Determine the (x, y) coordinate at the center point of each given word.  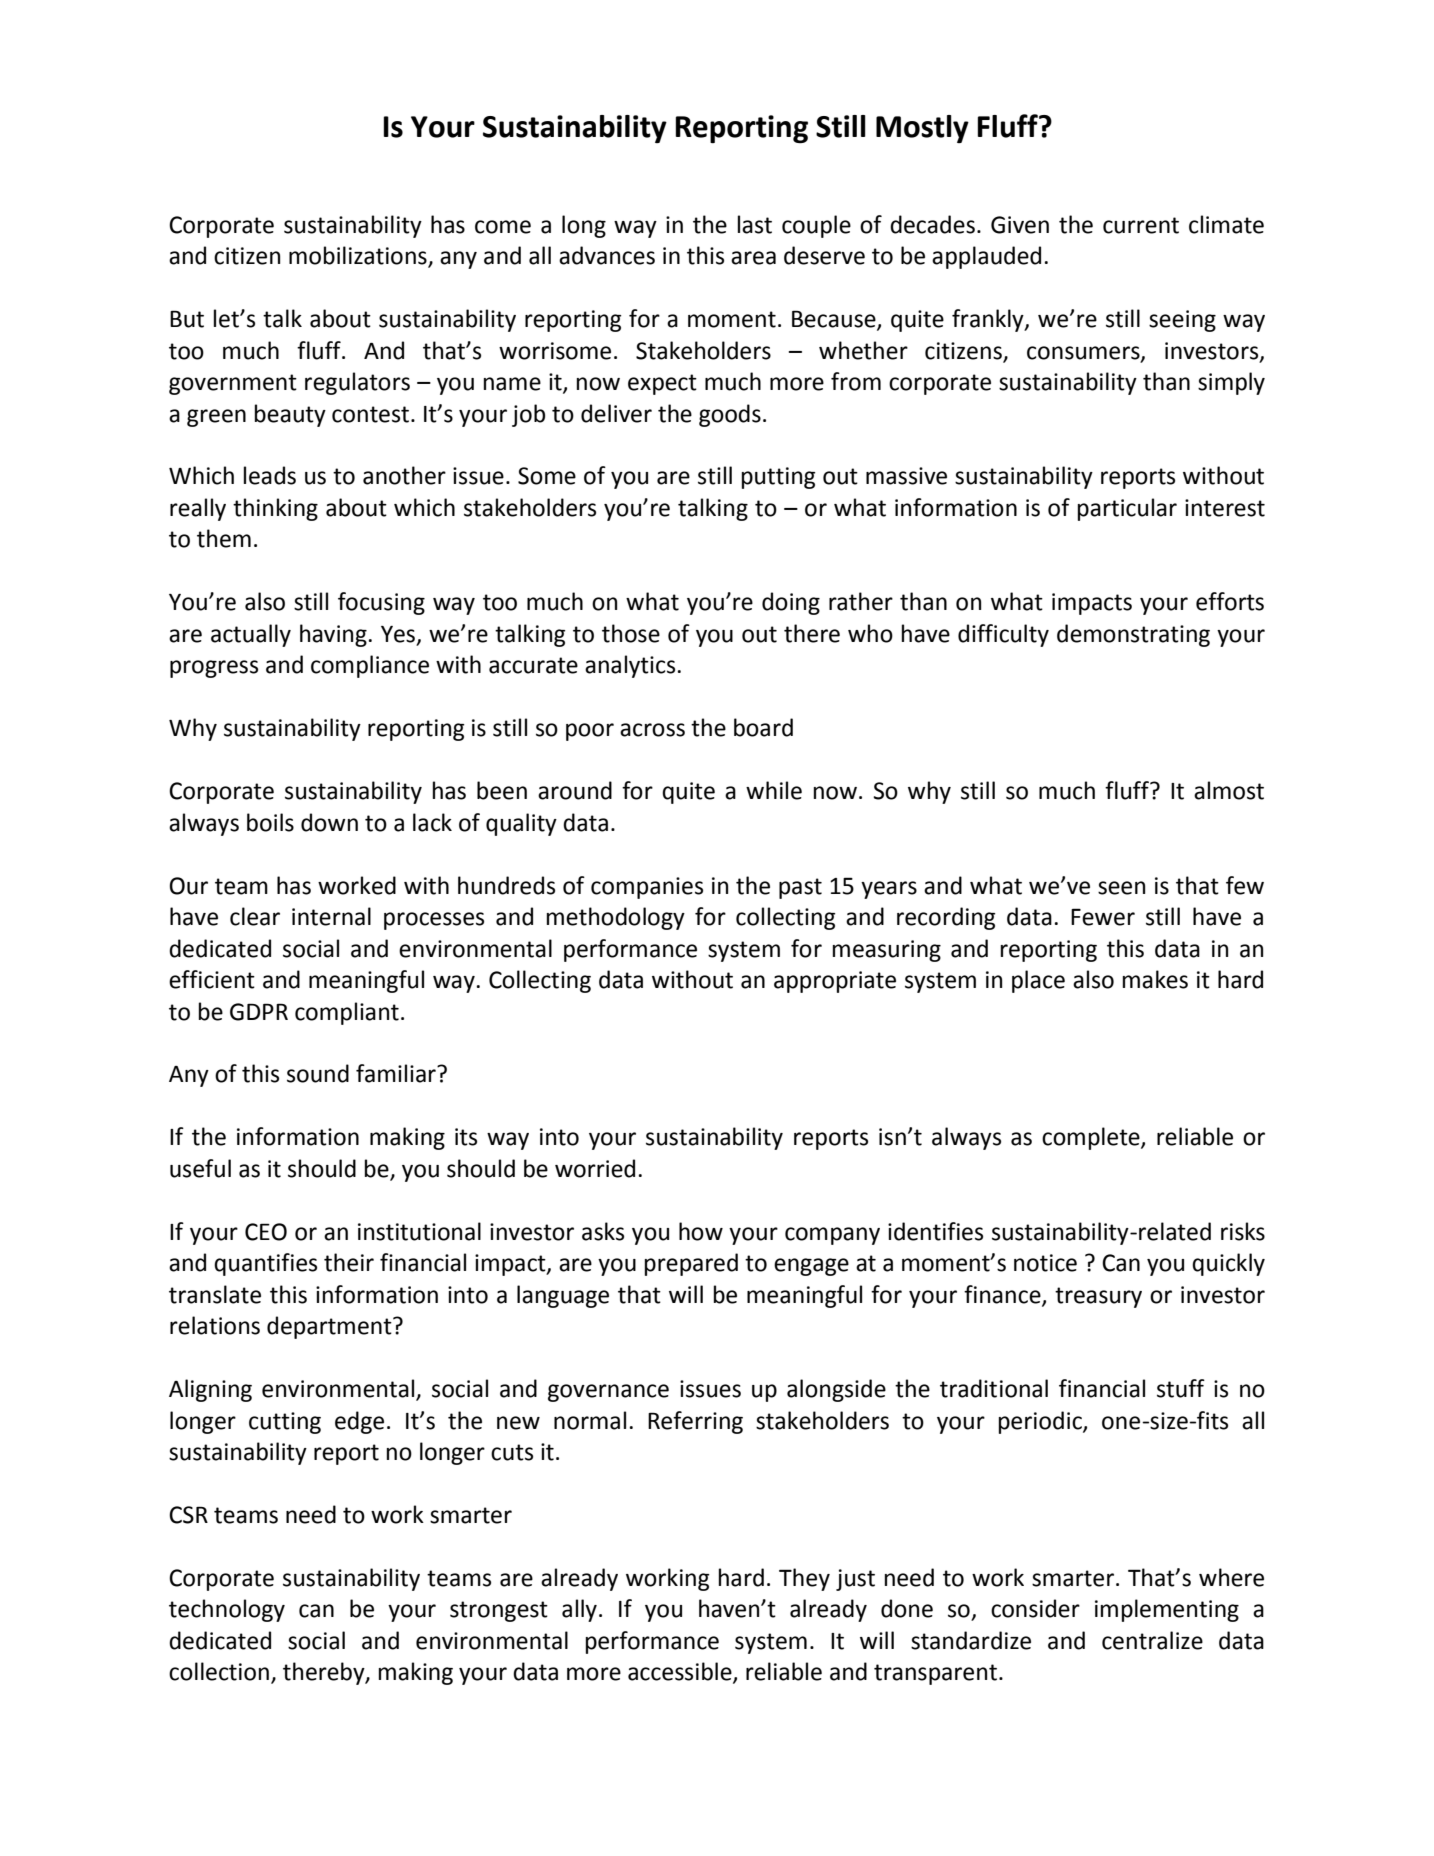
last (755, 224)
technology (227, 1610)
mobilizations (359, 256)
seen (1121, 888)
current (1141, 225)
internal (331, 916)
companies (647, 888)
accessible (681, 1672)
